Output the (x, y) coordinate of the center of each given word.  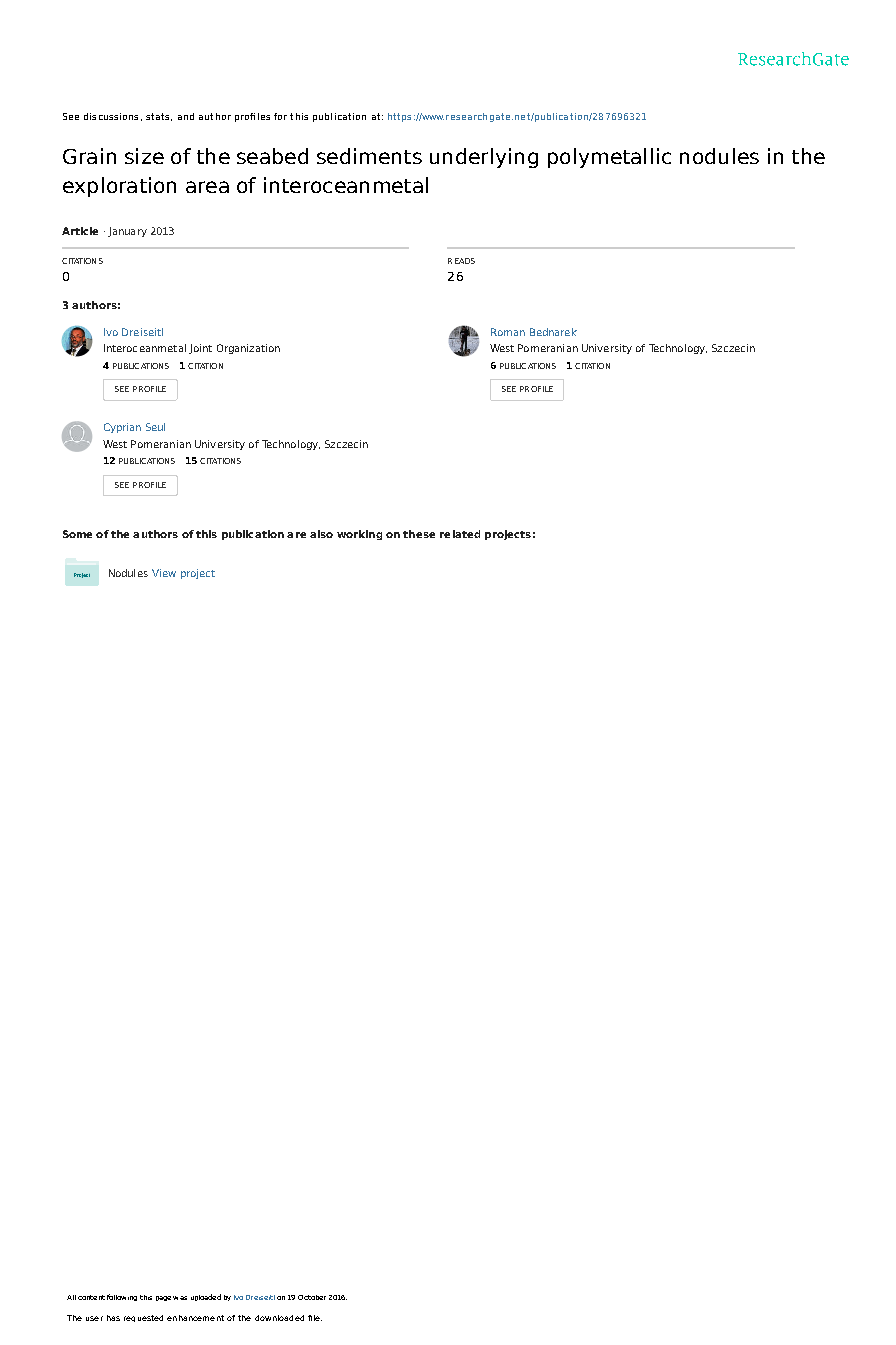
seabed (272, 156)
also (321, 534)
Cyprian (122, 428)
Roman (508, 332)
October (312, 1297)
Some (77, 534)
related (460, 534)
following (122, 1297)
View (164, 573)
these (419, 534)
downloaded (279, 1318)
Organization (248, 349)
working (359, 535)
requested (143, 1318)
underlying (484, 158)
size (144, 156)
